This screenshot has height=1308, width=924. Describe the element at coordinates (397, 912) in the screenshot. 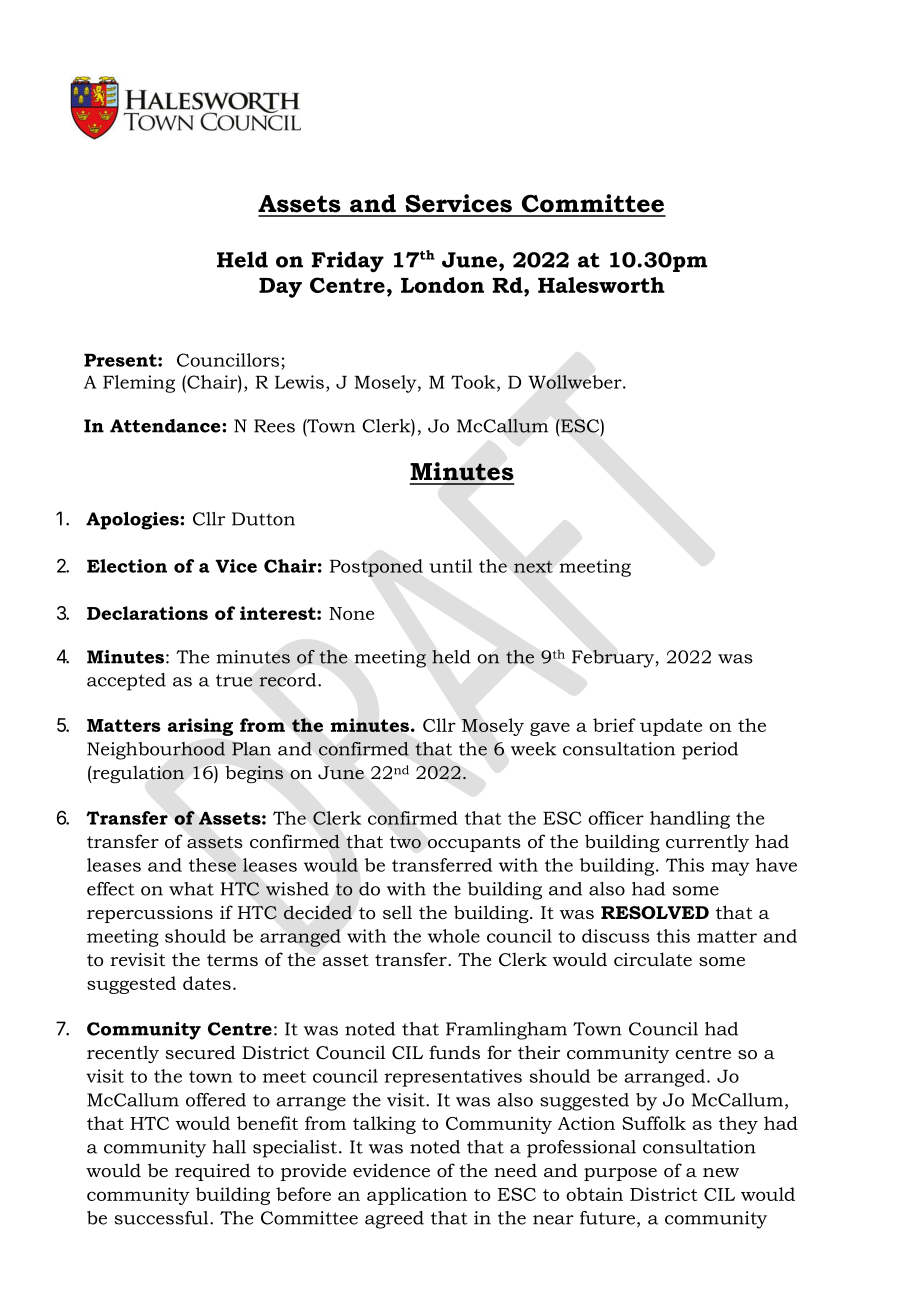

I see `sell` at that location.
